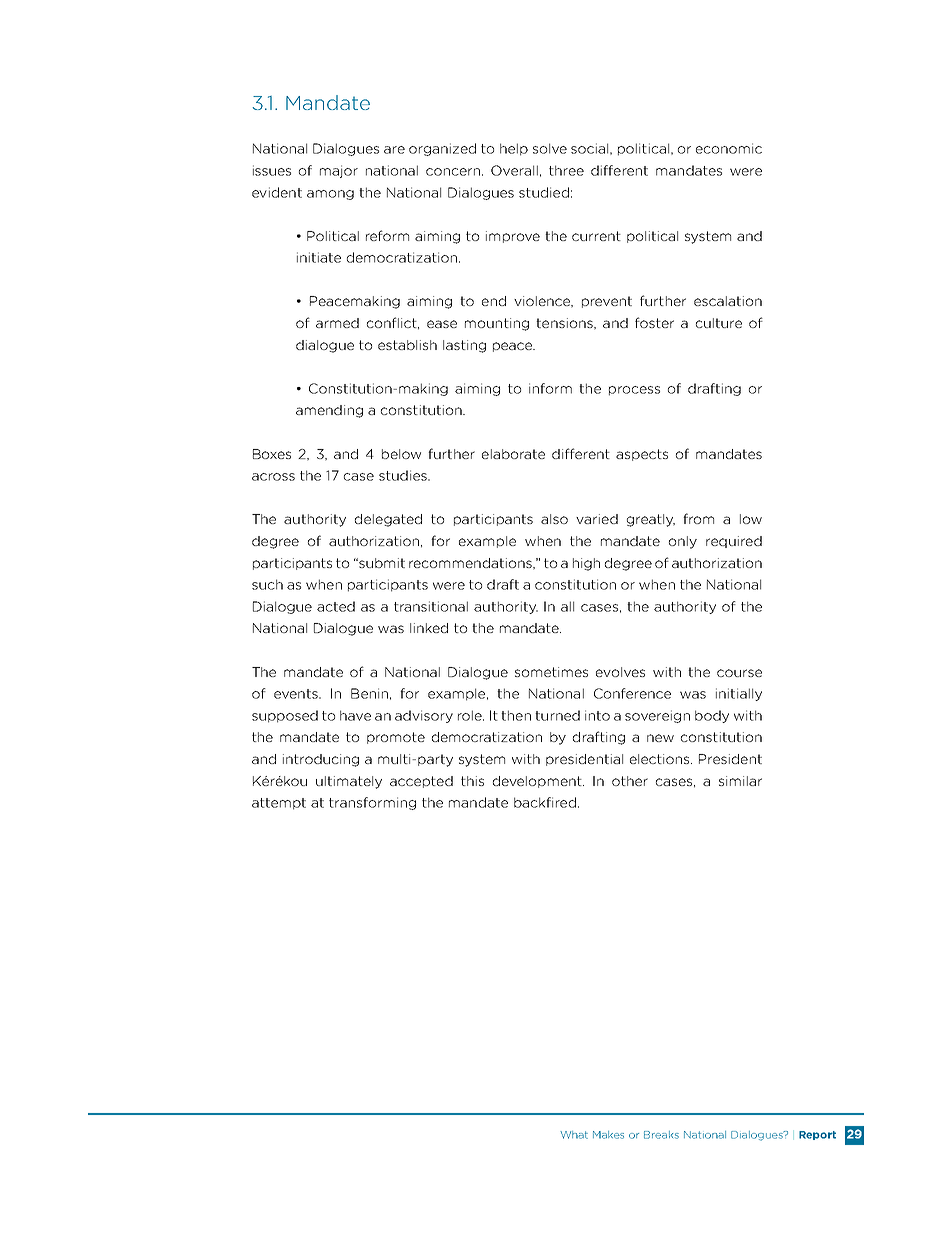 This screenshot has width=952, height=1233. What do you see at coordinates (514, 170) in the screenshot?
I see `Overall` at bounding box center [514, 170].
